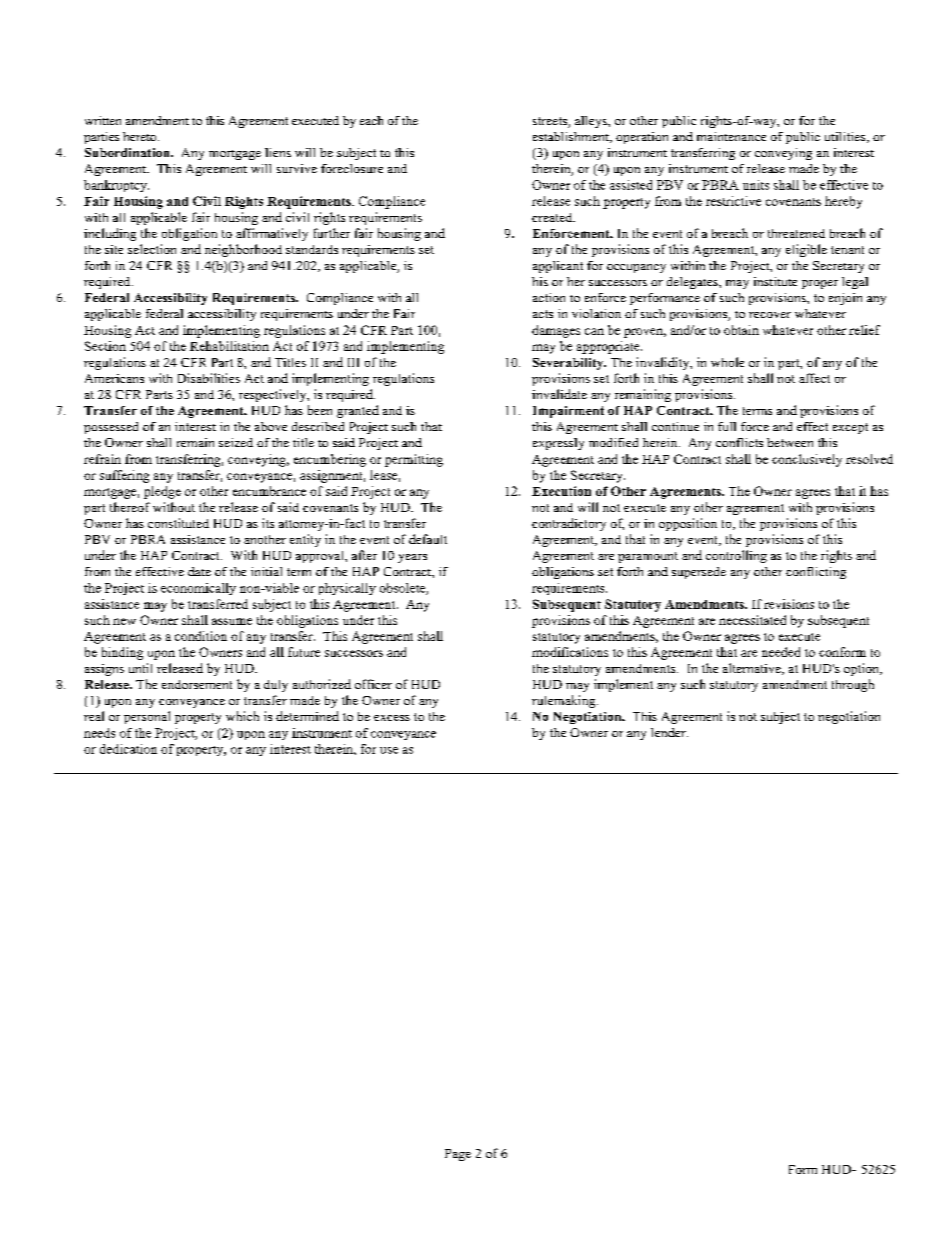 The width and height of the screenshot is (952, 1233). What do you see at coordinates (731, 136) in the screenshot?
I see `maintenance` at bounding box center [731, 136].
